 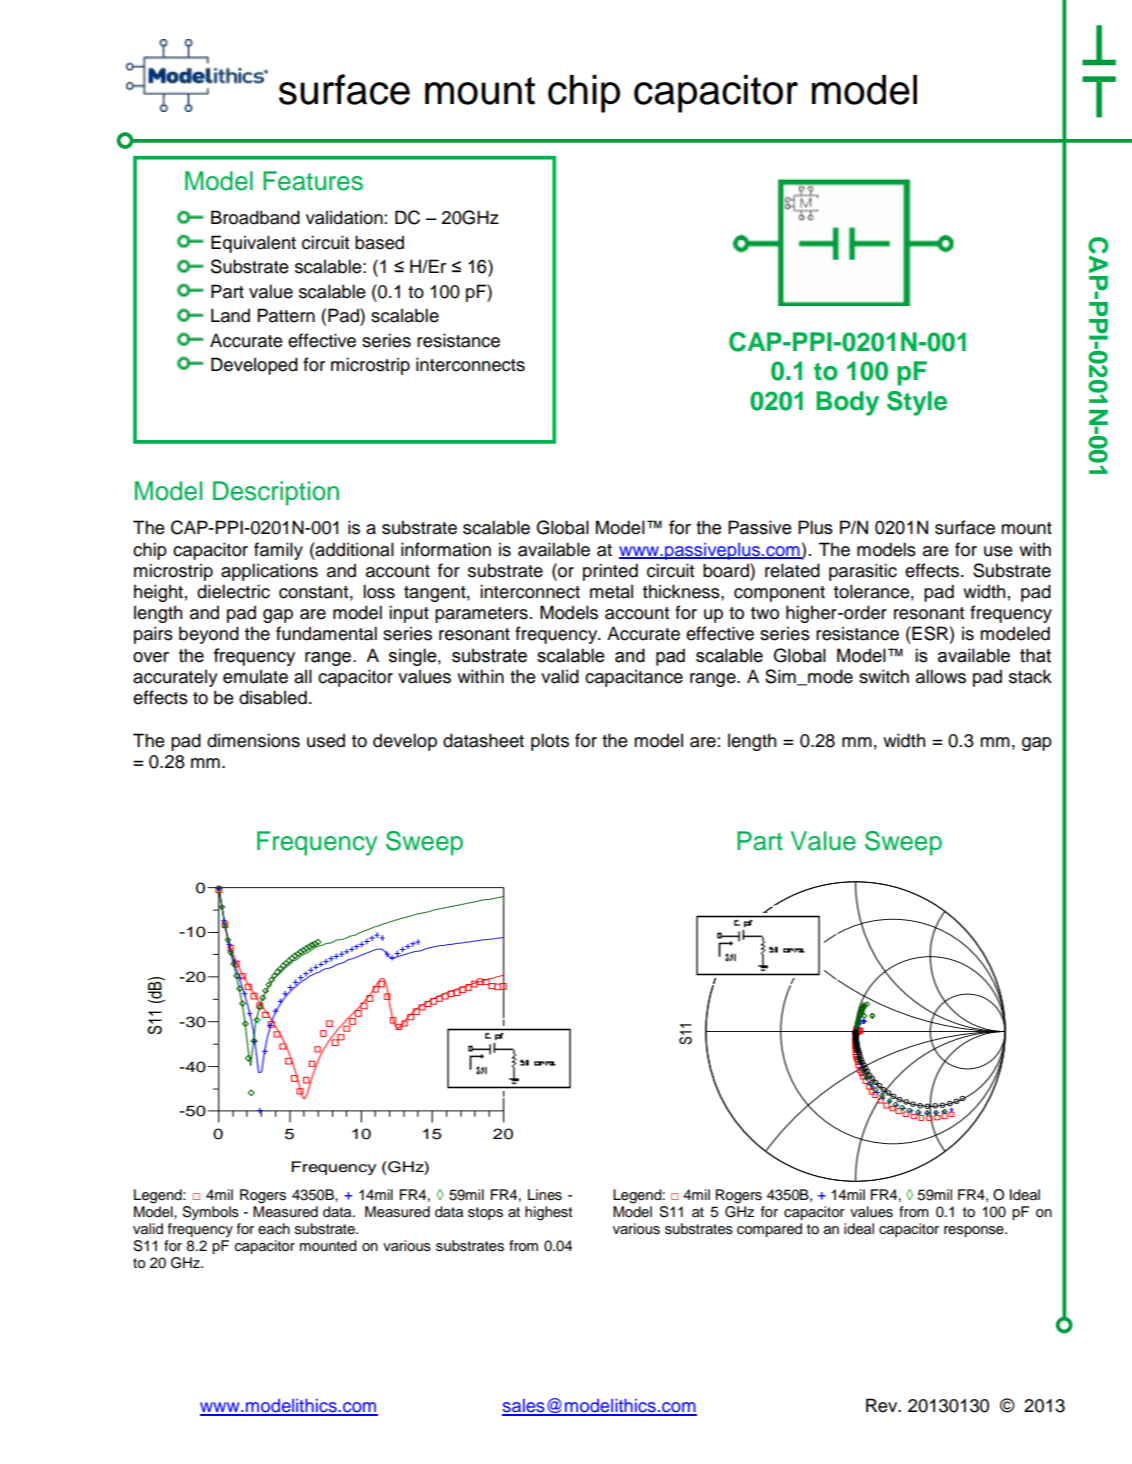 What do you see at coordinates (549, 1213) in the image?
I see `highest` at bounding box center [549, 1213].
